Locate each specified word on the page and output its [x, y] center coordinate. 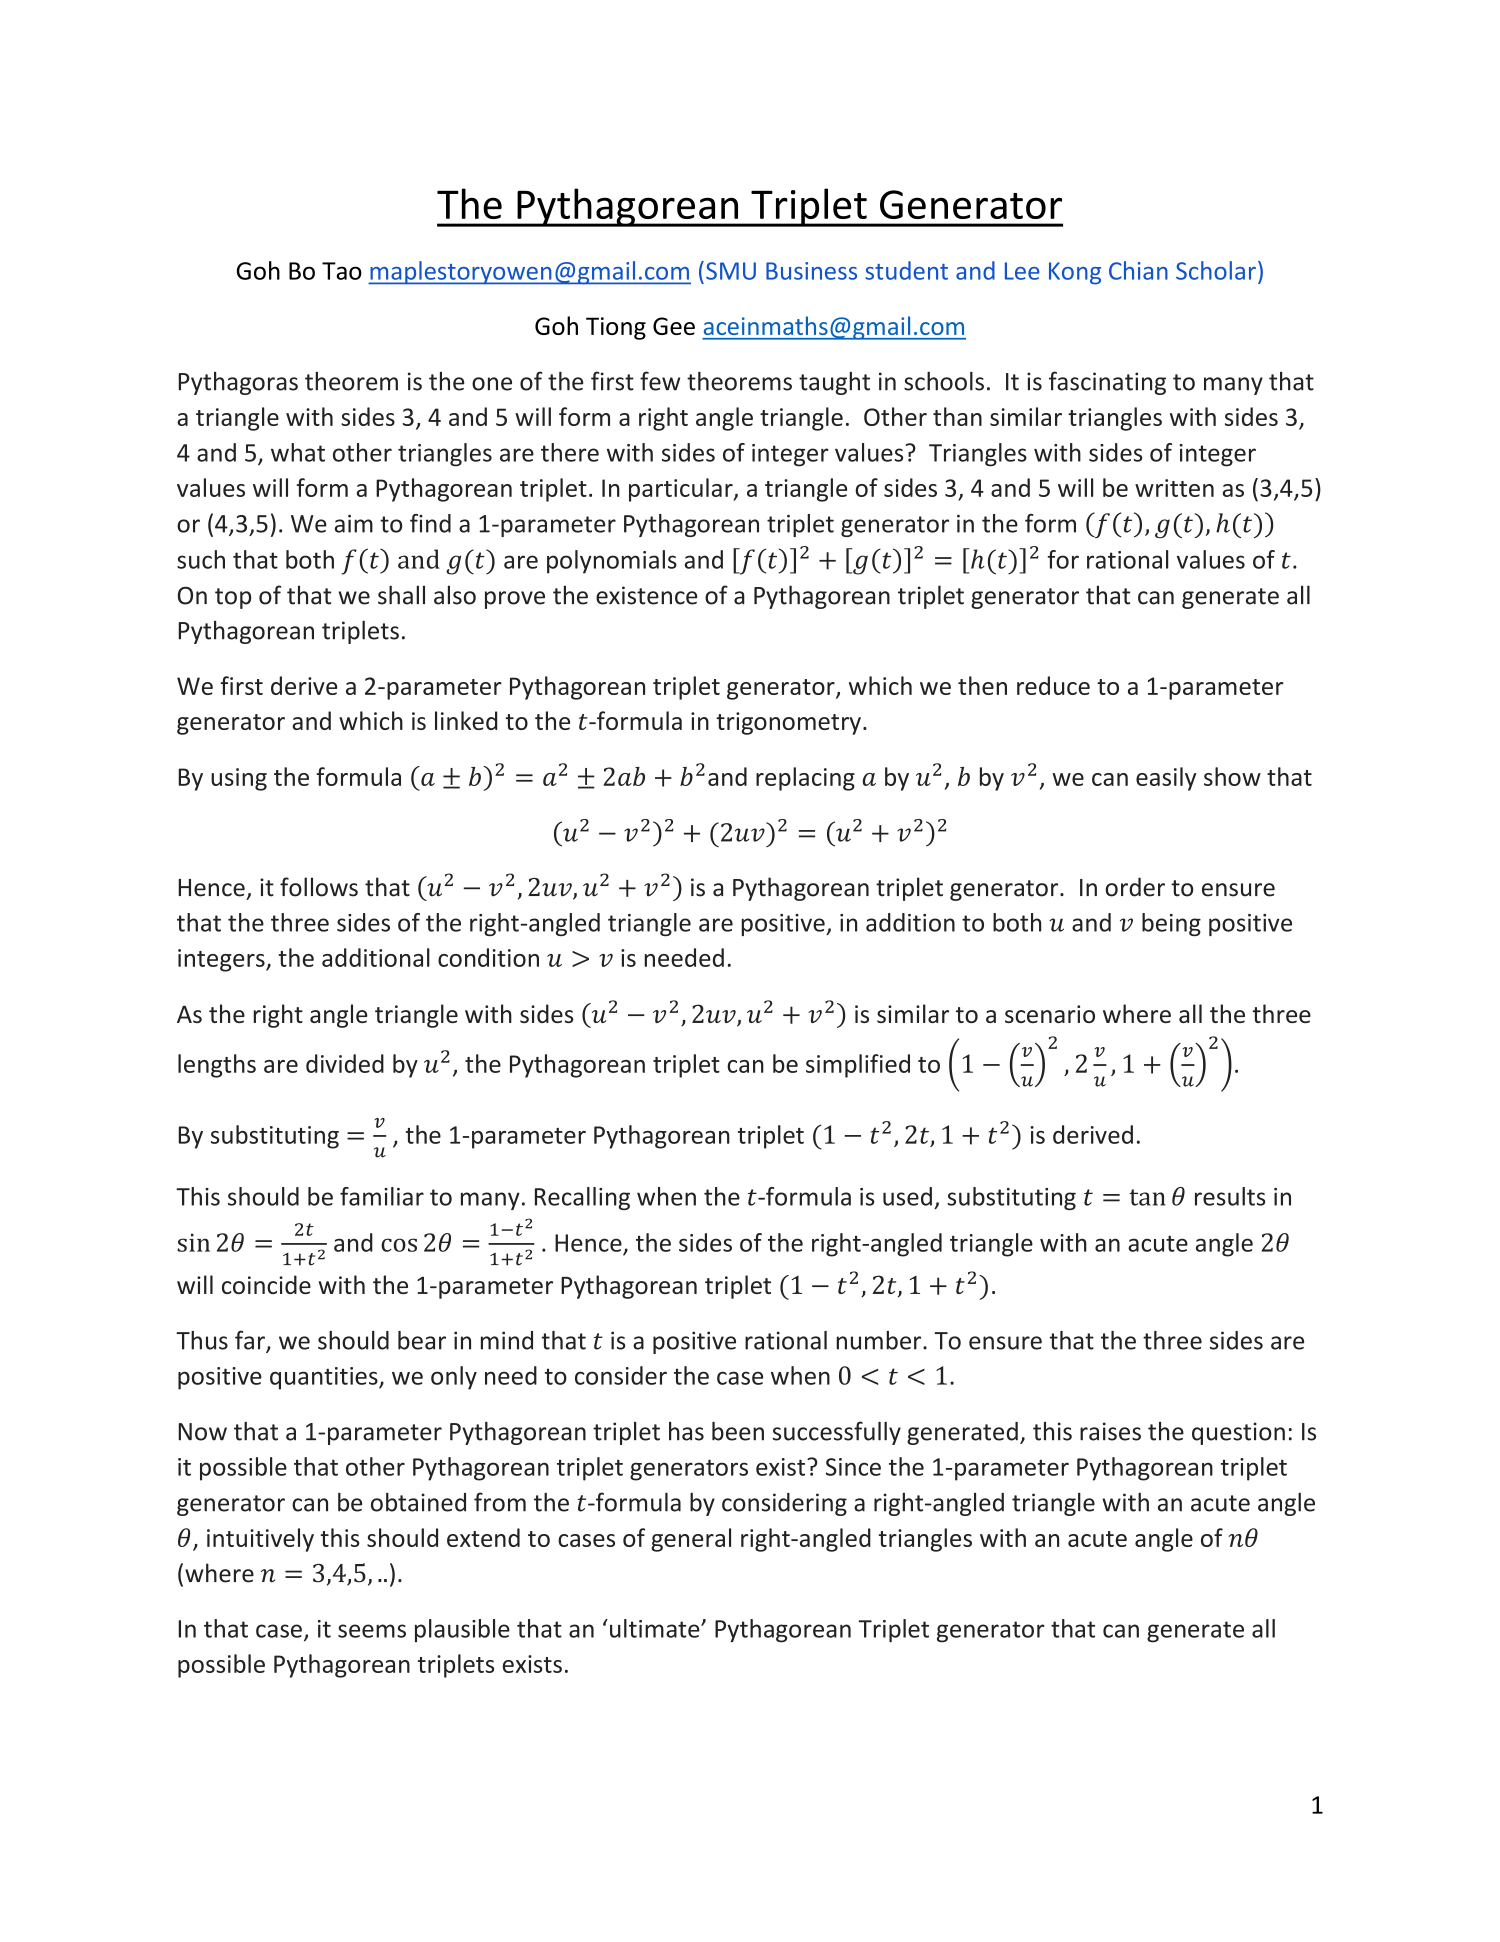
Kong [1075, 273]
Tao [342, 271]
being [1171, 924]
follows [319, 887]
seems [372, 1631]
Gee [674, 326]
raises [1110, 1431]
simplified [858, 1066]
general [691, 1540]
